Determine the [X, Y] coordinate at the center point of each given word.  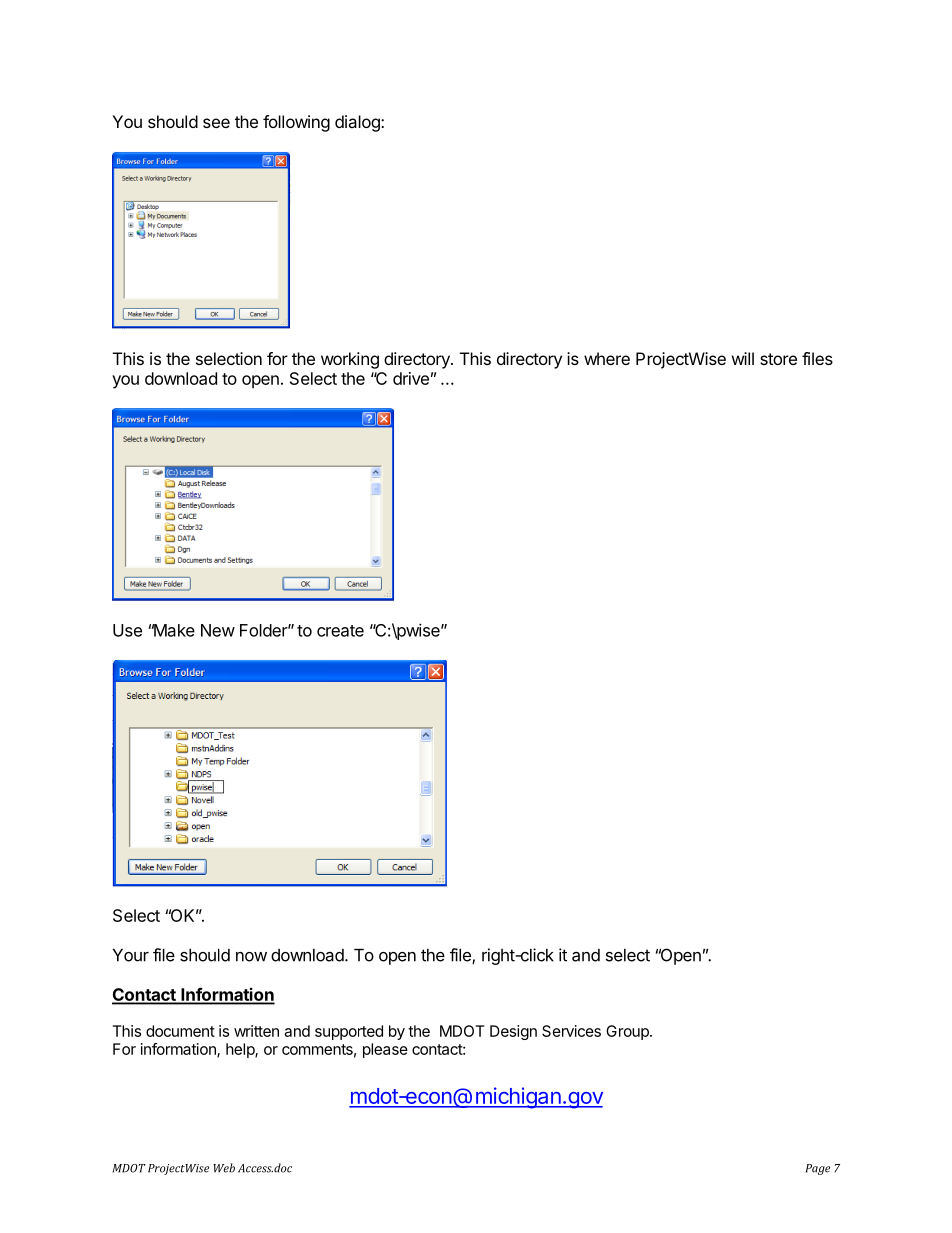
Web [224, 1168]
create [340, 631]
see [216, 123]
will [743, 358]
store [778, 359]
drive [411, 378]
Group [628, 1032]
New [218, 630]
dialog [358, 123]
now [251, 957]
